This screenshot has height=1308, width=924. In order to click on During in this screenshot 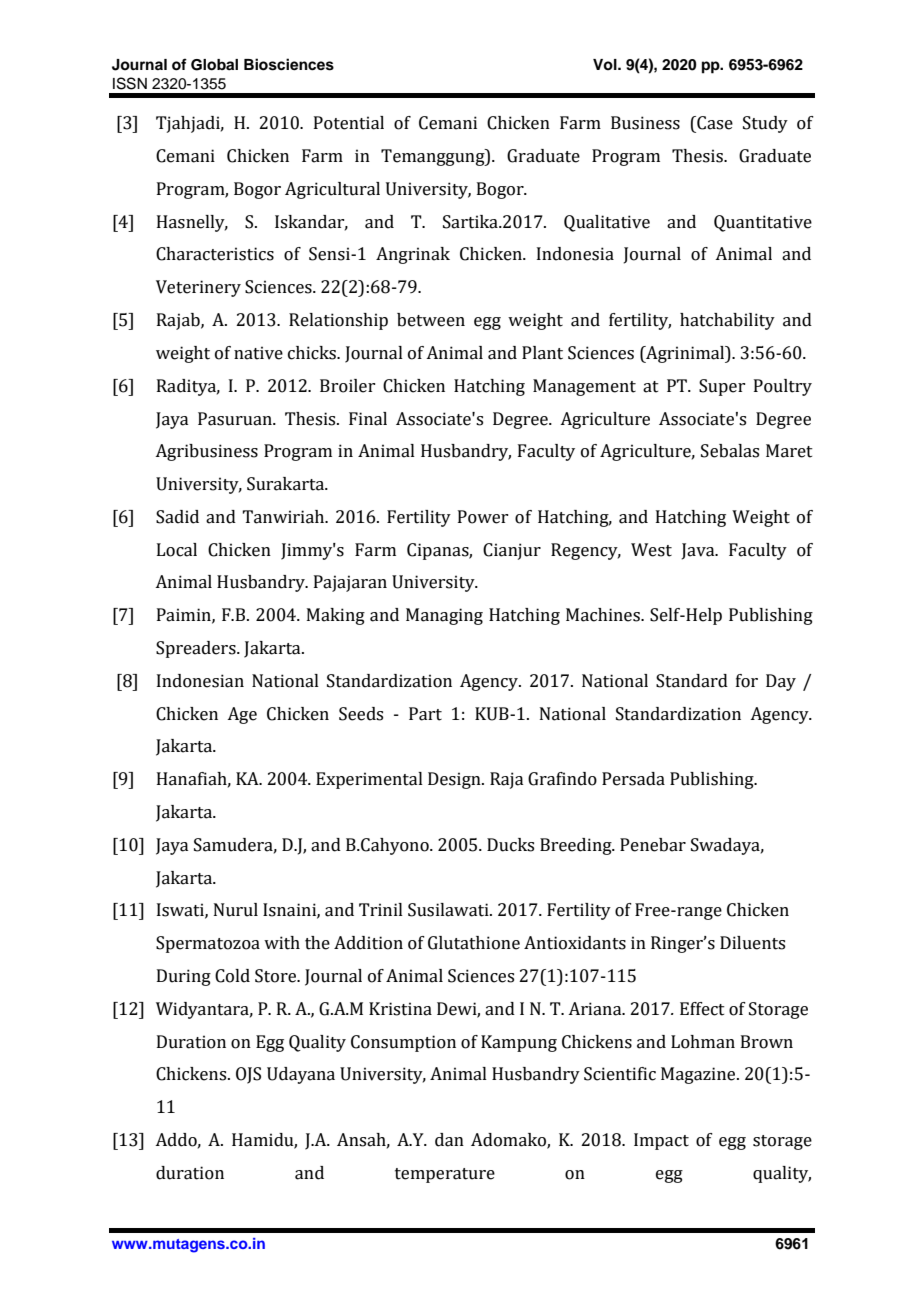, I will do `click(184, 977)`.
